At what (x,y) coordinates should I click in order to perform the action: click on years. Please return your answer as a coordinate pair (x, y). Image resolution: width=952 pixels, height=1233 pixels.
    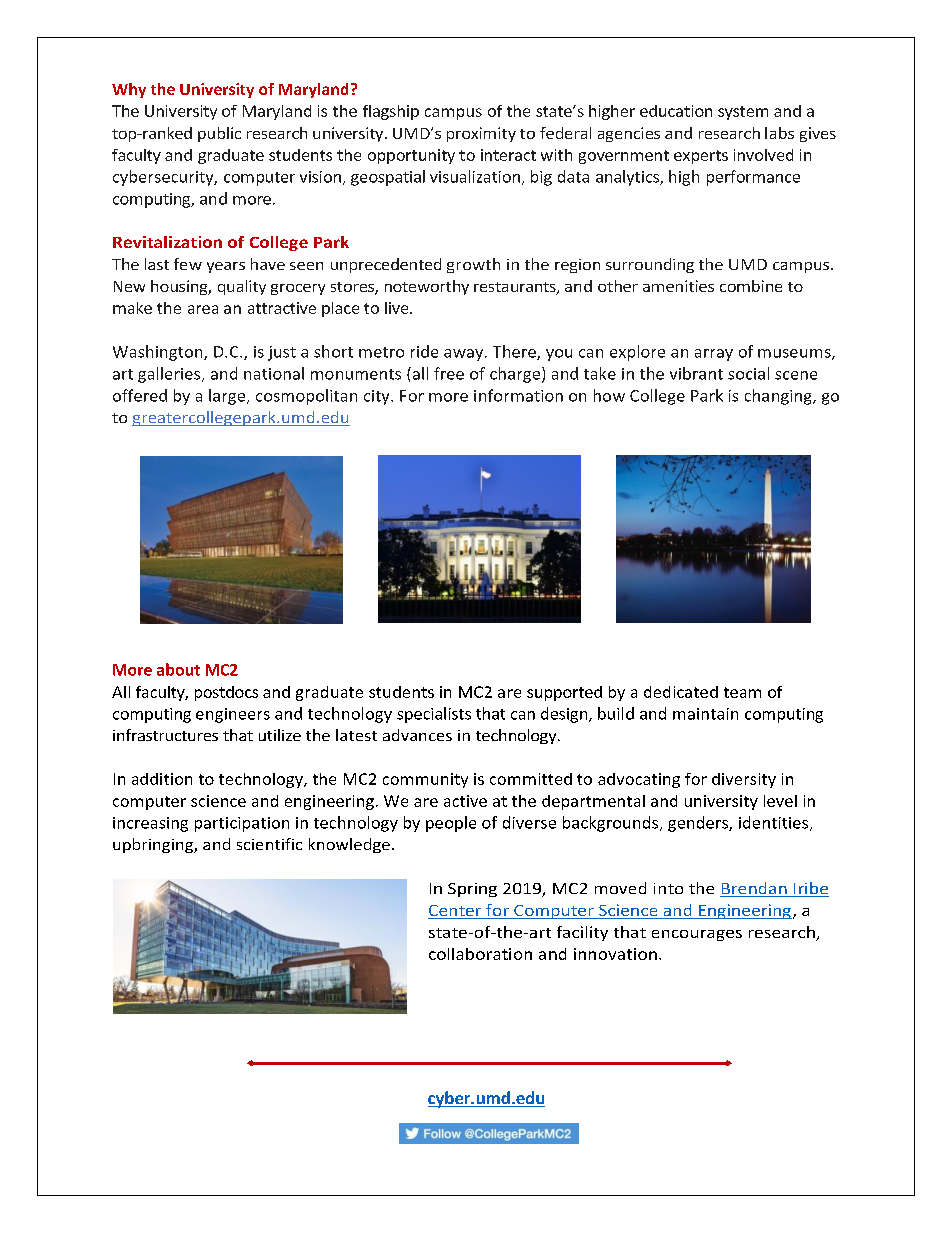
    Looking at the image, I should click on (226, 267).
